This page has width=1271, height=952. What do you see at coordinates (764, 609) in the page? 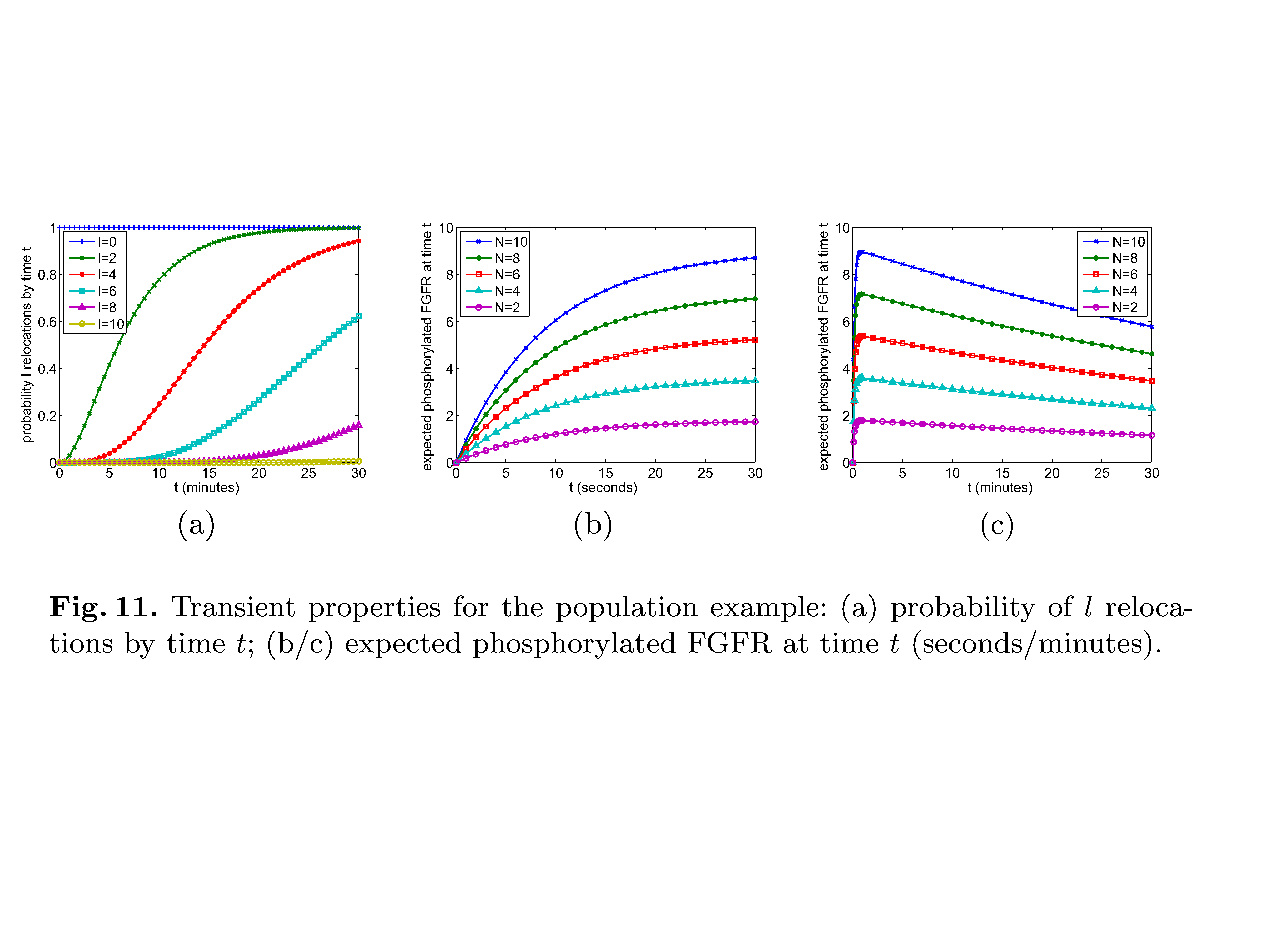
I see `example` at bounding box center [764, 609].
